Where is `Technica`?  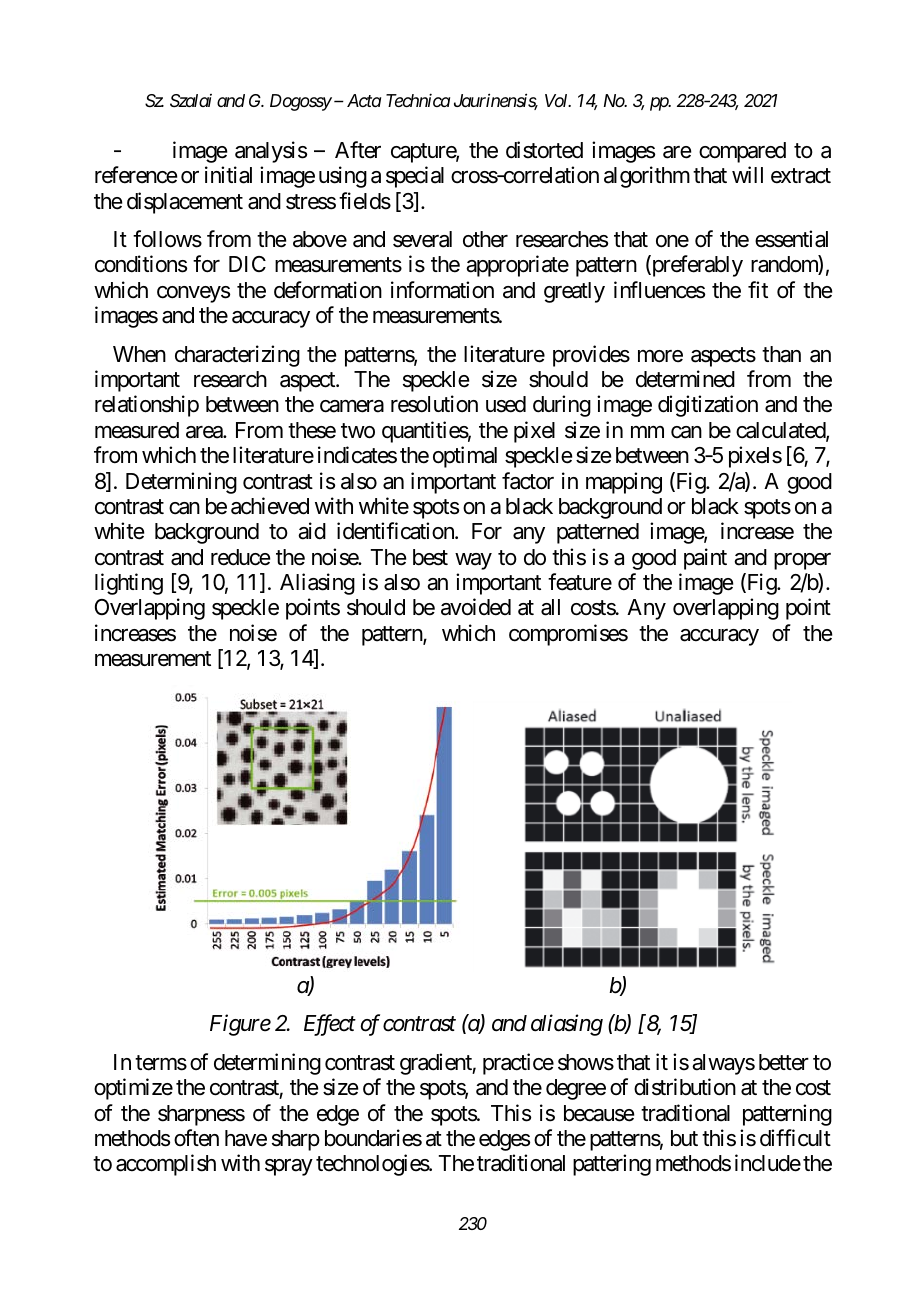
Technica is located at coordinates (418, 100).
